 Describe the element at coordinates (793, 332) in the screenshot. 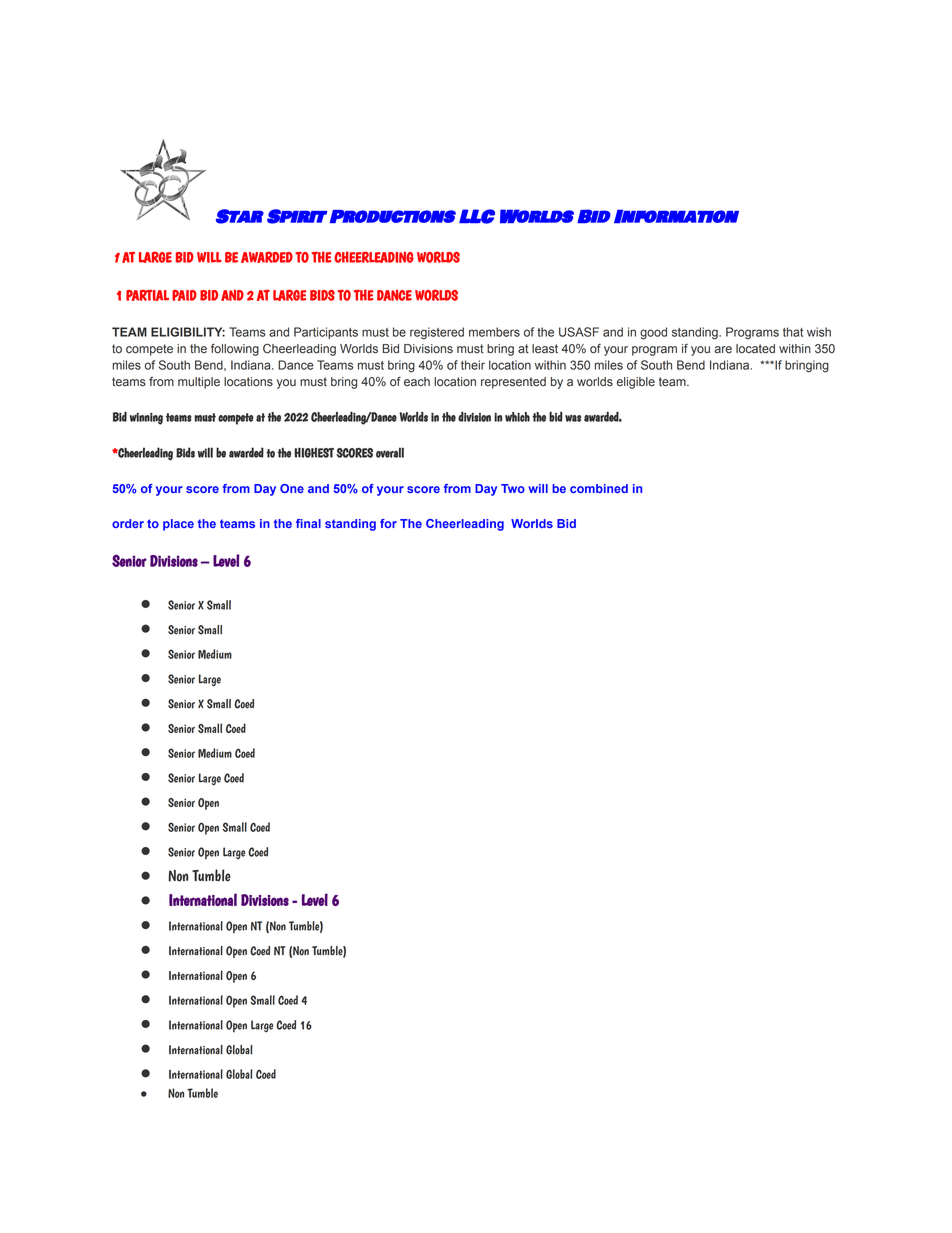

I see `that` at that location.
